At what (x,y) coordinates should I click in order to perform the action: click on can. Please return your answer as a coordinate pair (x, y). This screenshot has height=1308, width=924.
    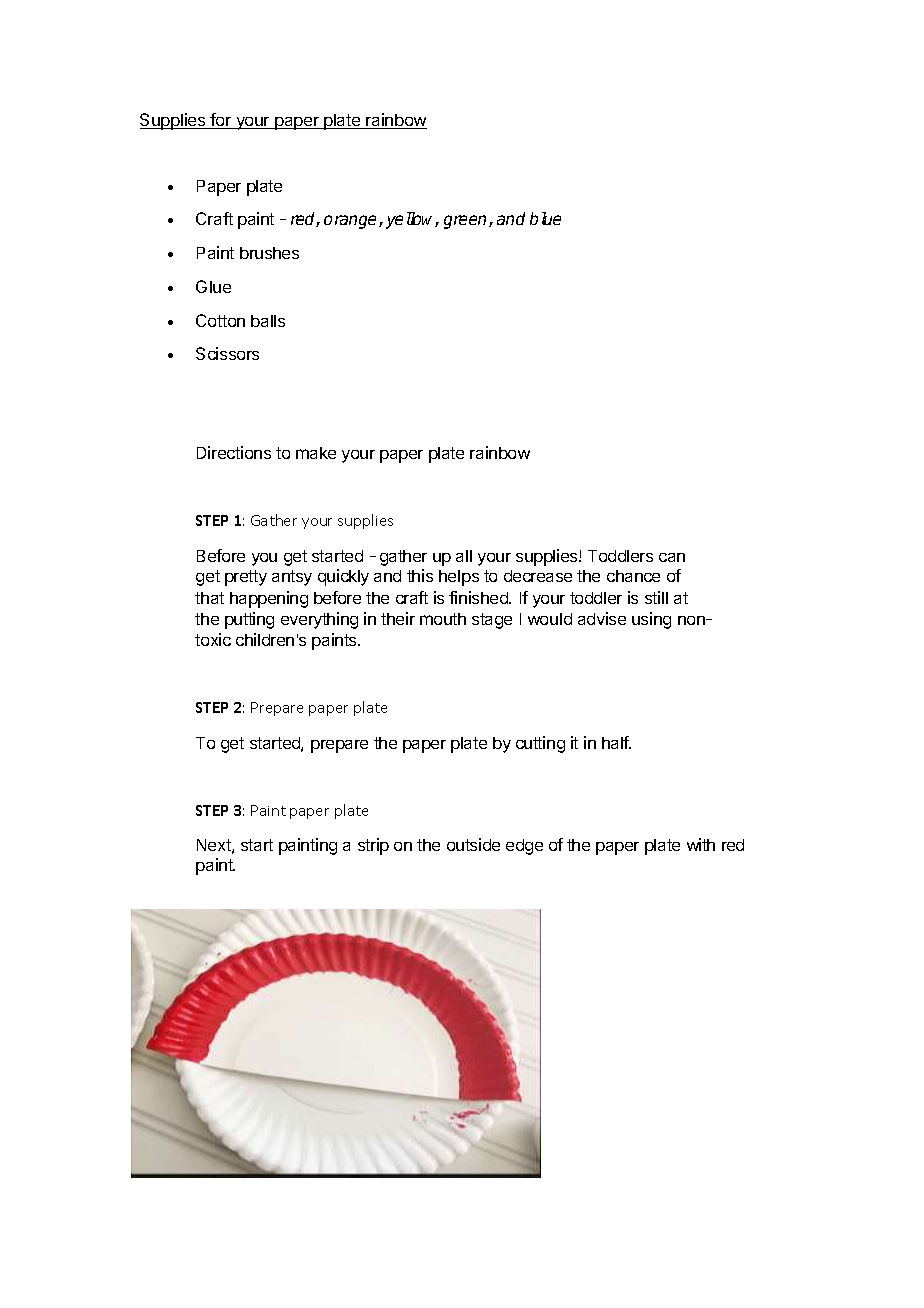
    Looking at the image, I should click on (672, 557).
